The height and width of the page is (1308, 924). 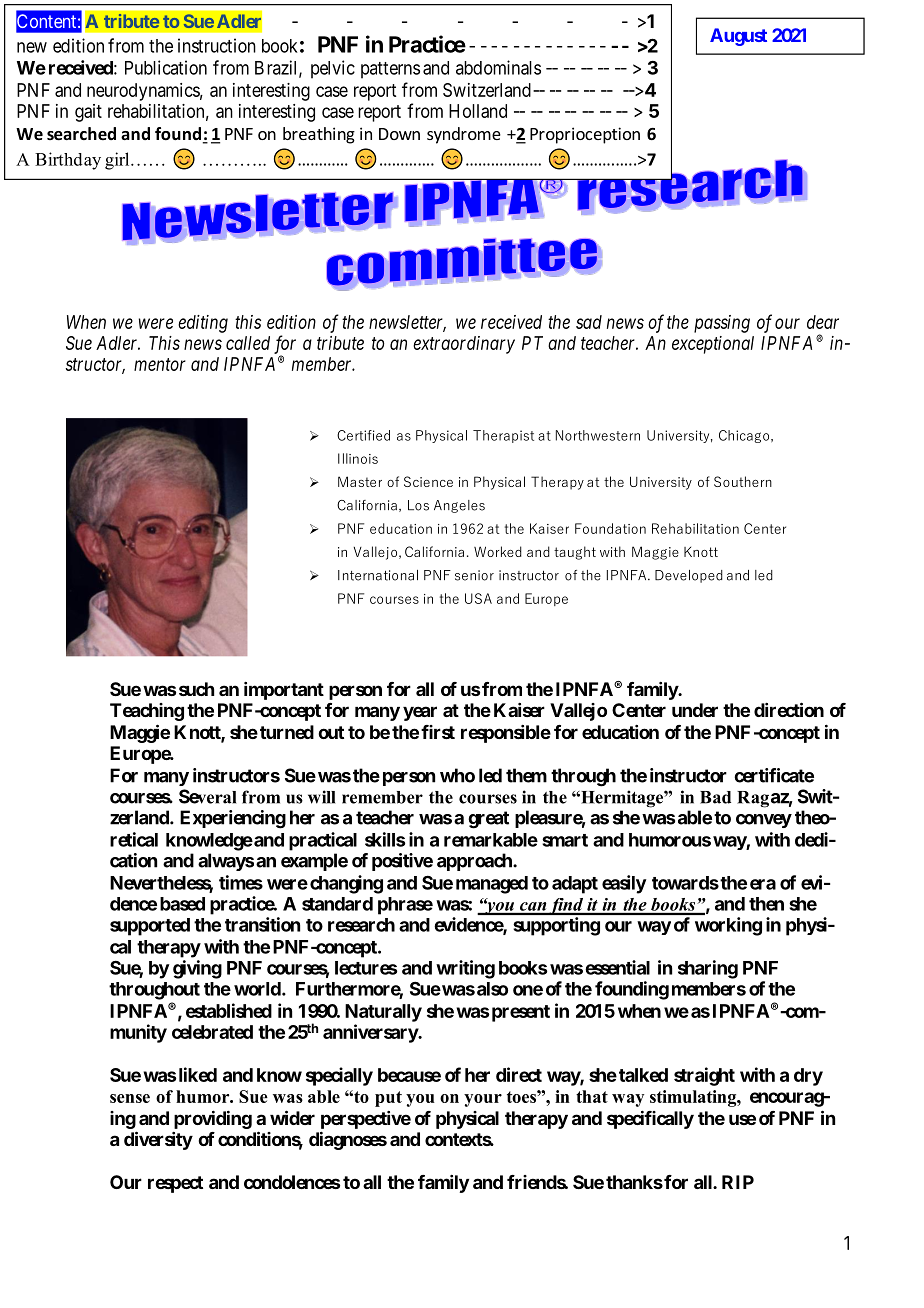 I want to click on Bad, so click(x=715, y=797).
